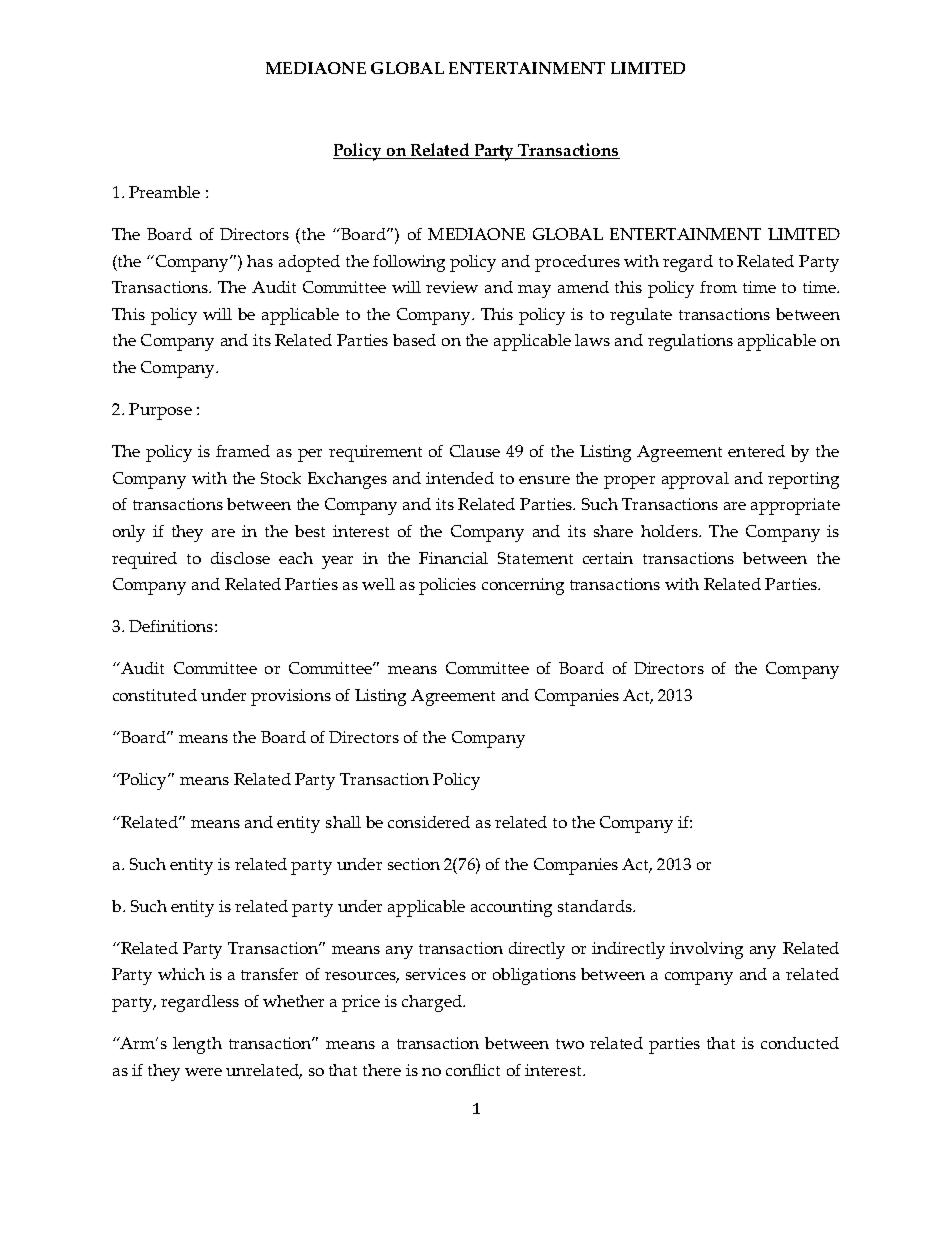 This document has width=952, height=1233. Describe the element at coordinates (409, 263) in the document. I see `following` at that location.
